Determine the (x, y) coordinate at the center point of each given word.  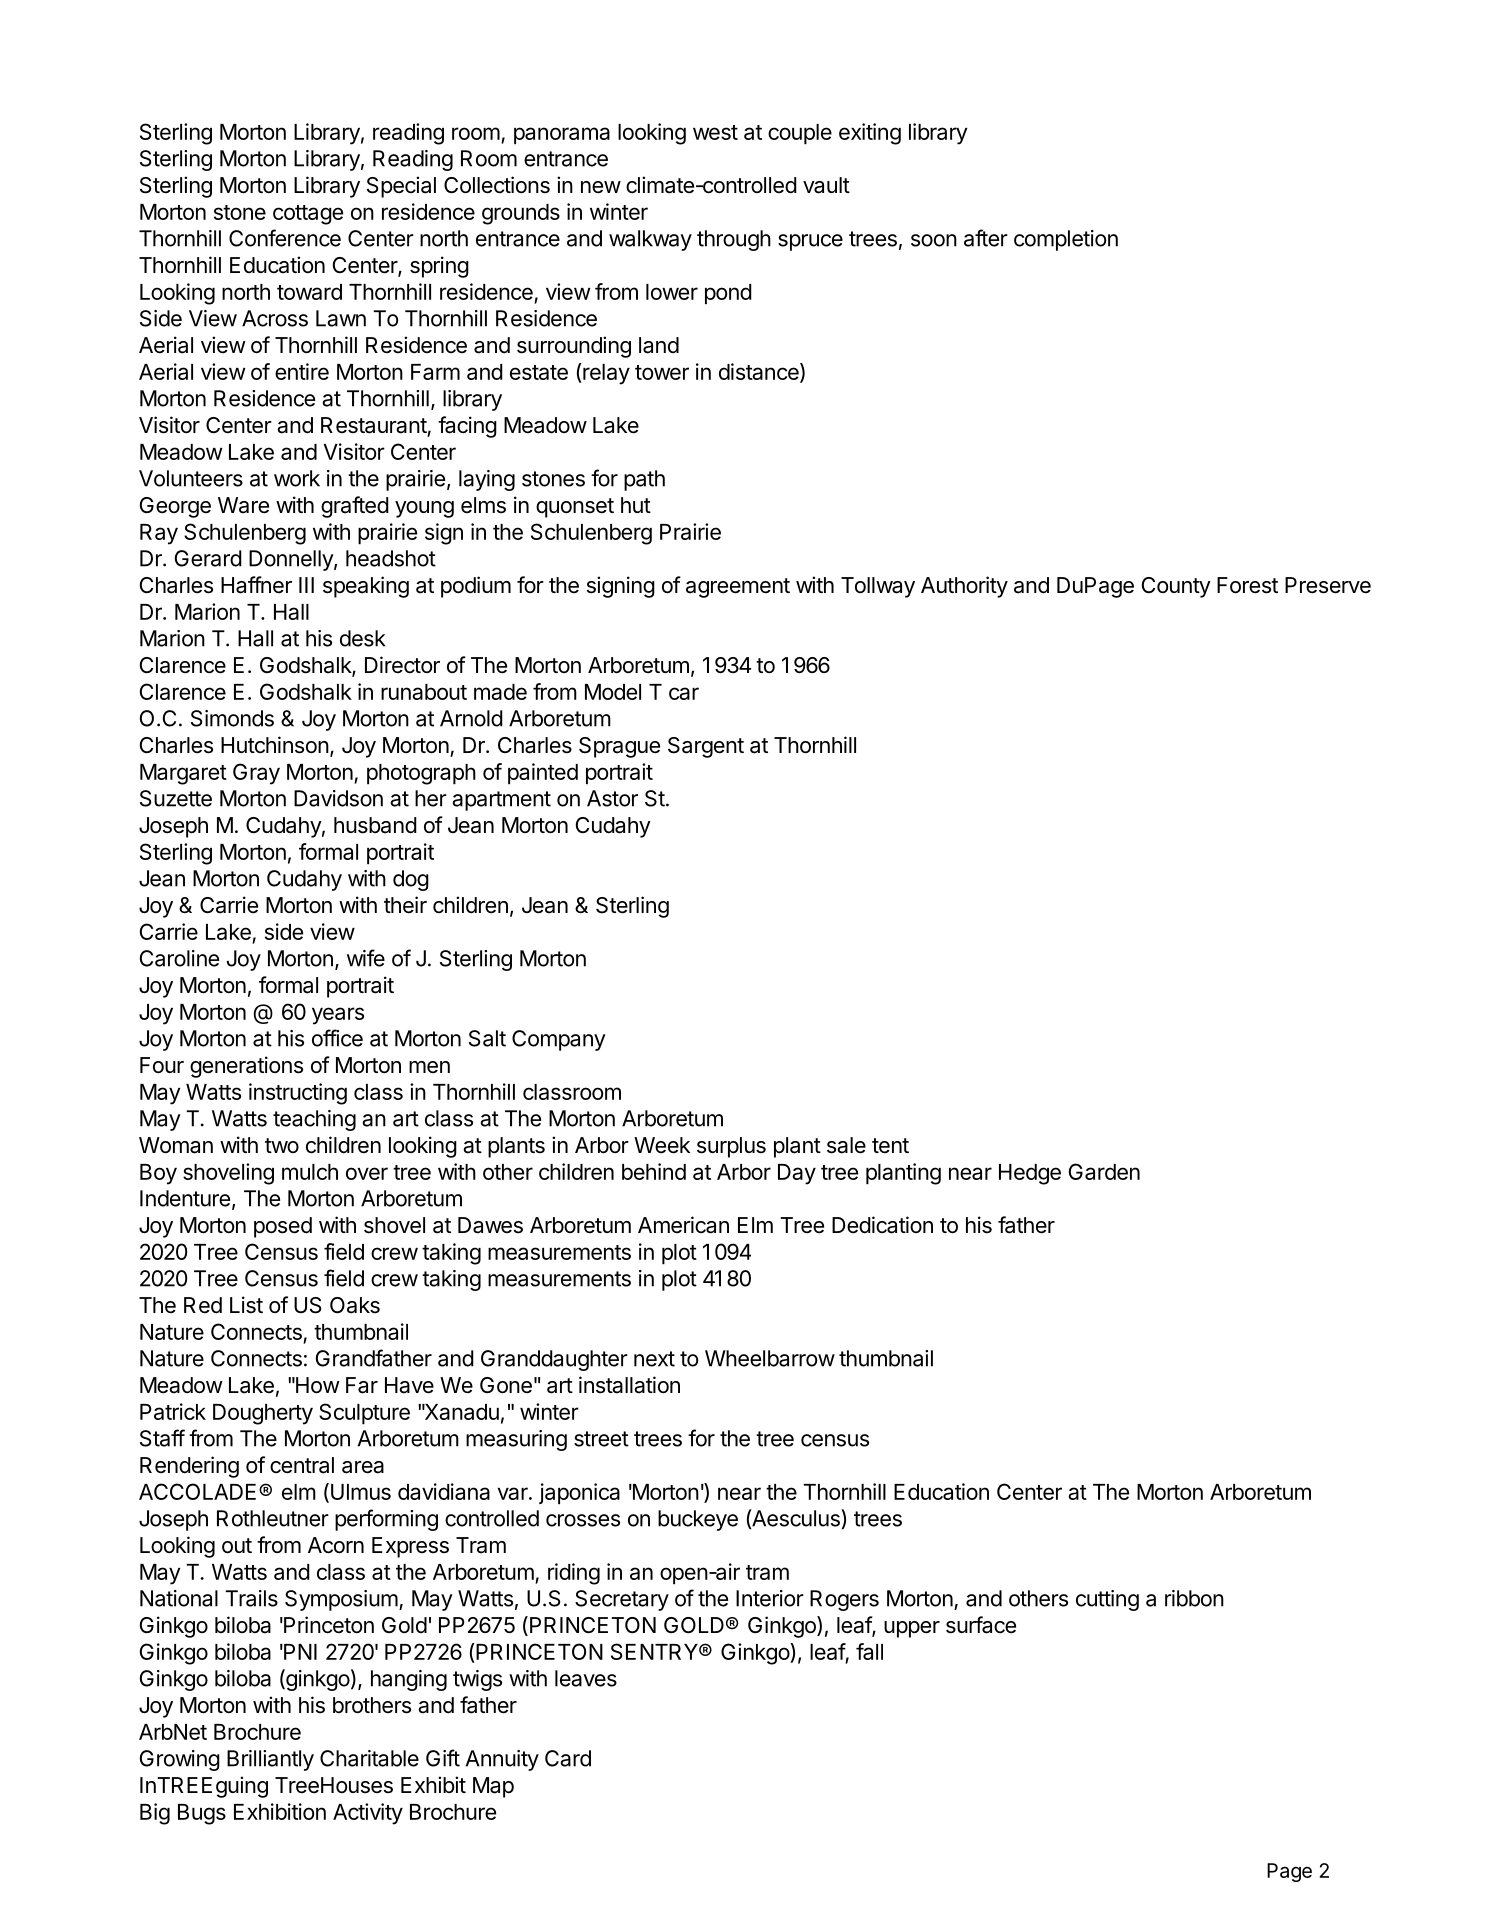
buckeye (698, 1520)
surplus (731, 1147)
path (644, 480)
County (1176, 587)
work (297, 478)
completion (1066, 240)
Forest (1247, 585)
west (715, 132)
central (302, 1465)
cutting (1107, 1600)
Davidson (338, 798)
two (282, 1145)
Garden (1104, 1171)
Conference (285, 238)
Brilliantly (270, 1760)
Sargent (706, 747)
